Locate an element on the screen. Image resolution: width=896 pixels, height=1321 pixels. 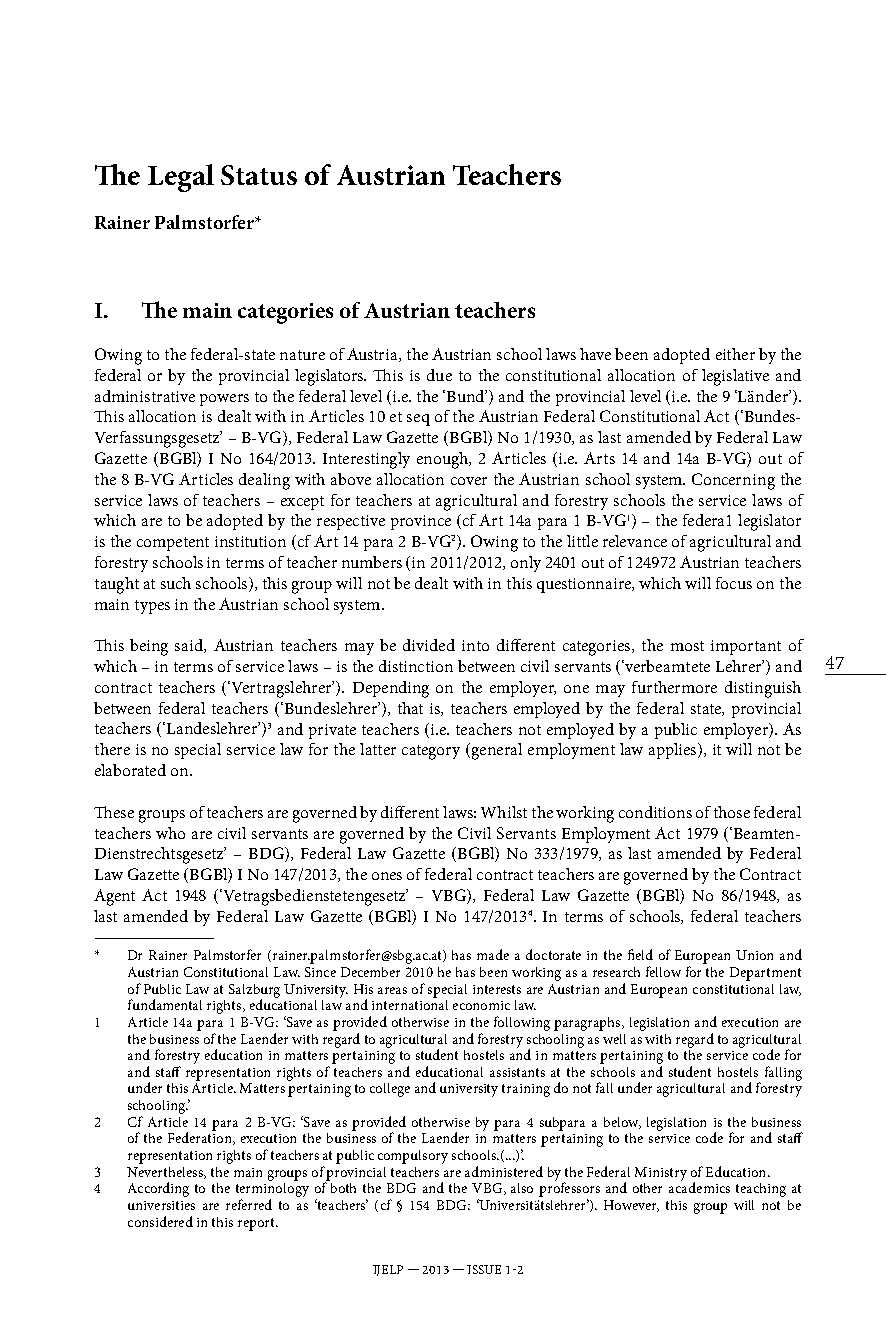
Status is located at coordinates (259, 175).
